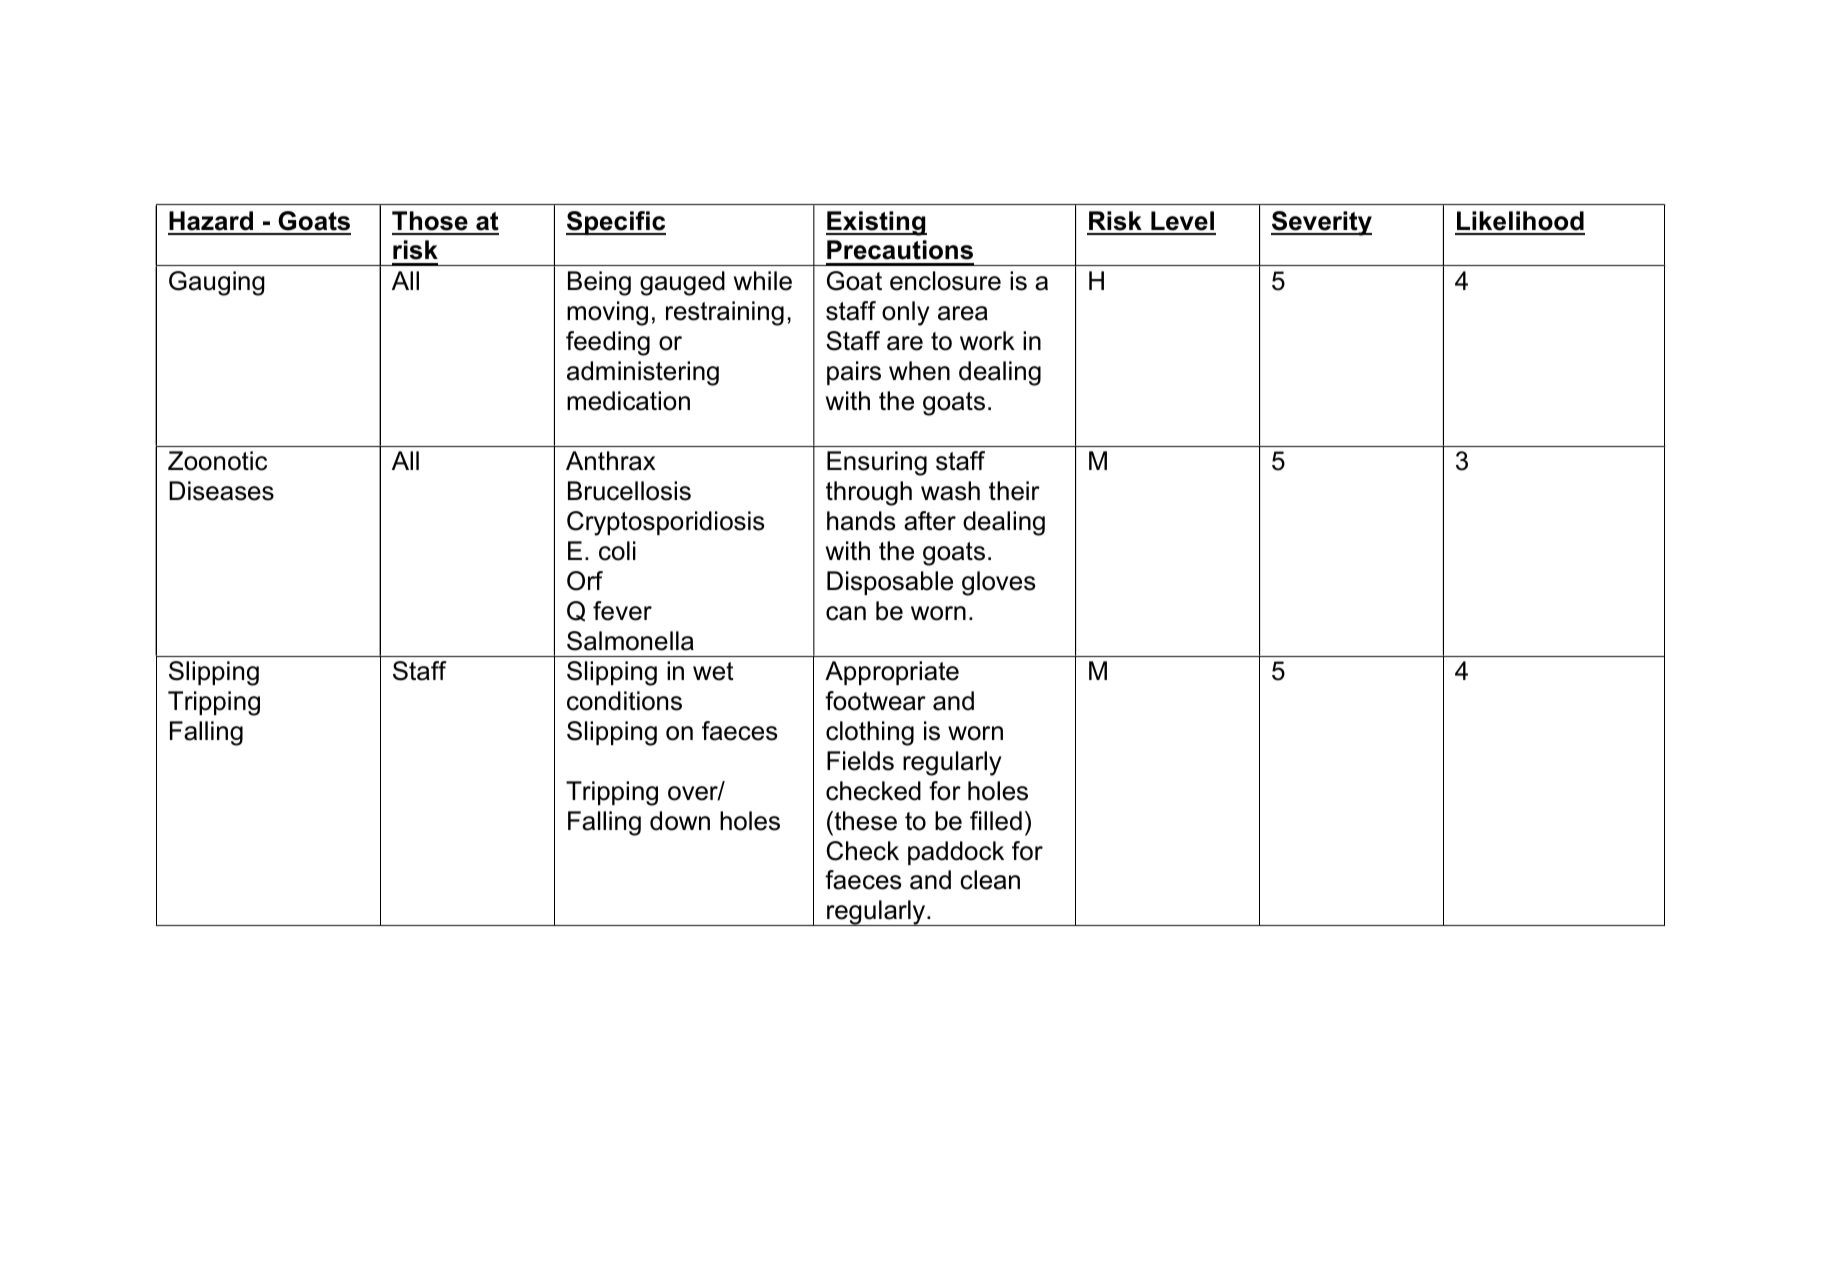  Describe the element at coordinates (217, 461) in the screenshot. I see `Zoonotic` at that location.
